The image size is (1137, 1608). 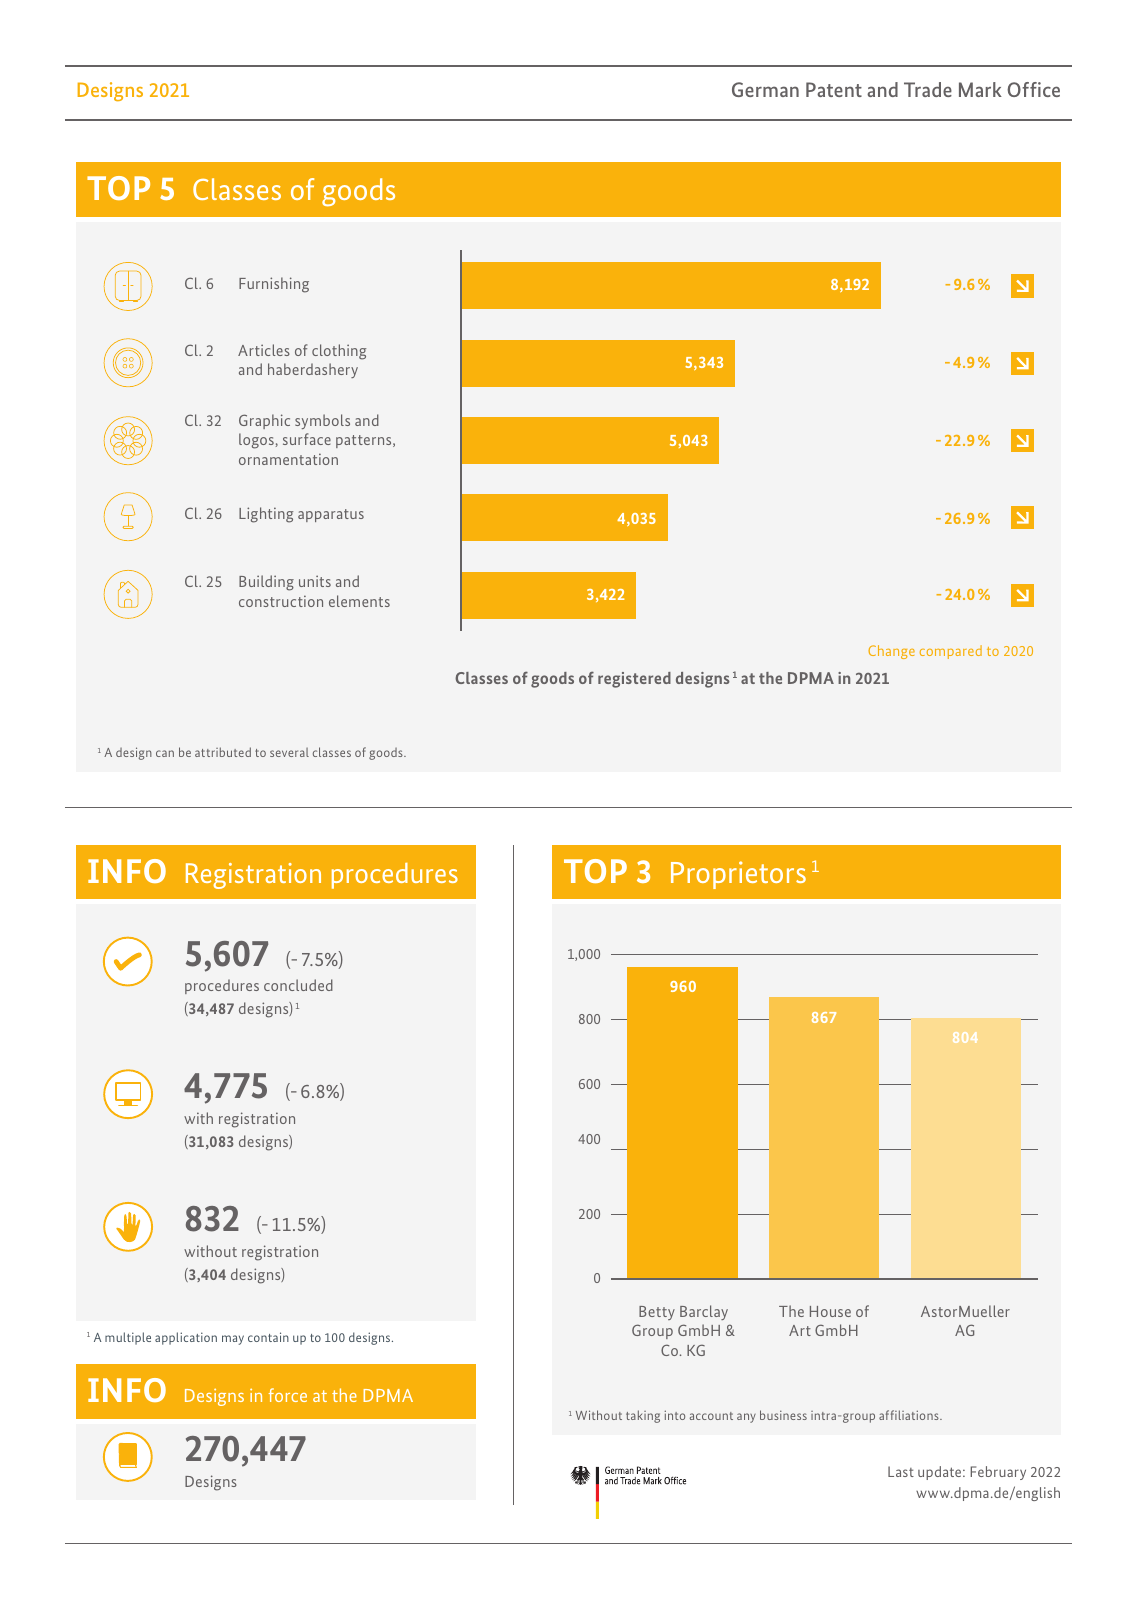 I want to click on affiliations, so click(x=910, y=1415).
